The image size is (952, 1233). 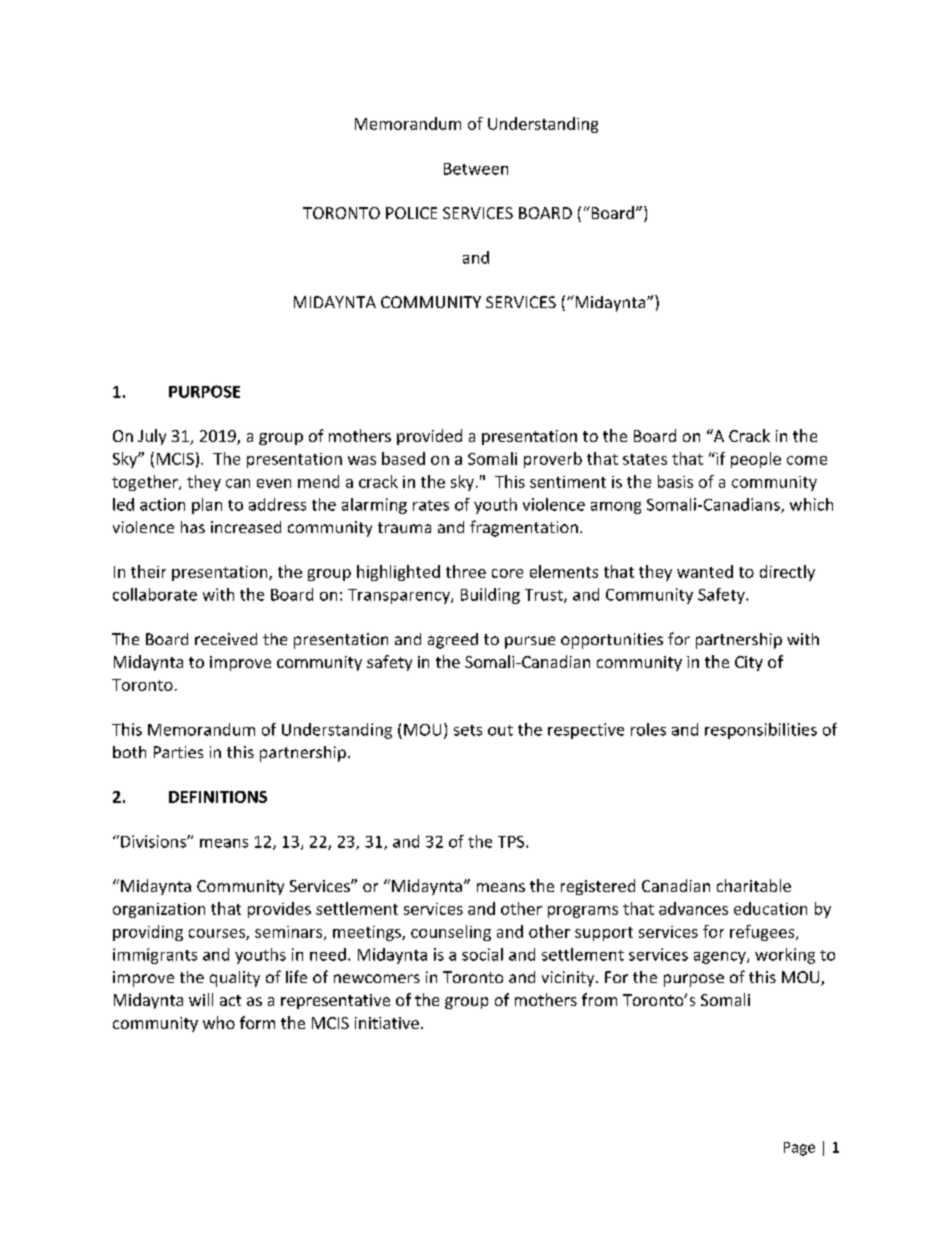 What do you see at coordinates (159, 910) in the image?
I see `organization` at bounding box center [159, 910].
